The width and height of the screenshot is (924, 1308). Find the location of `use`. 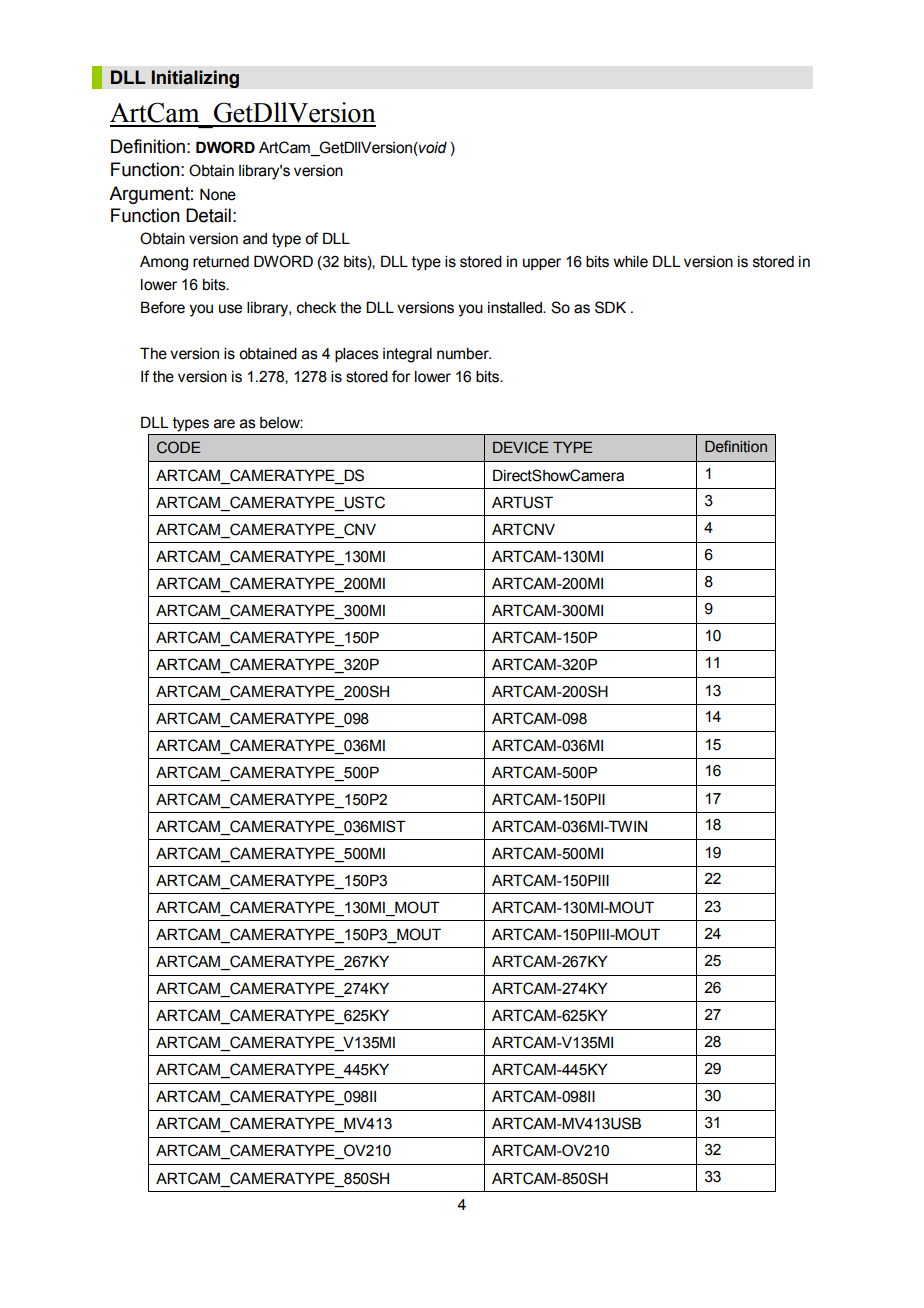

use is located at coordinates (230, 309).
